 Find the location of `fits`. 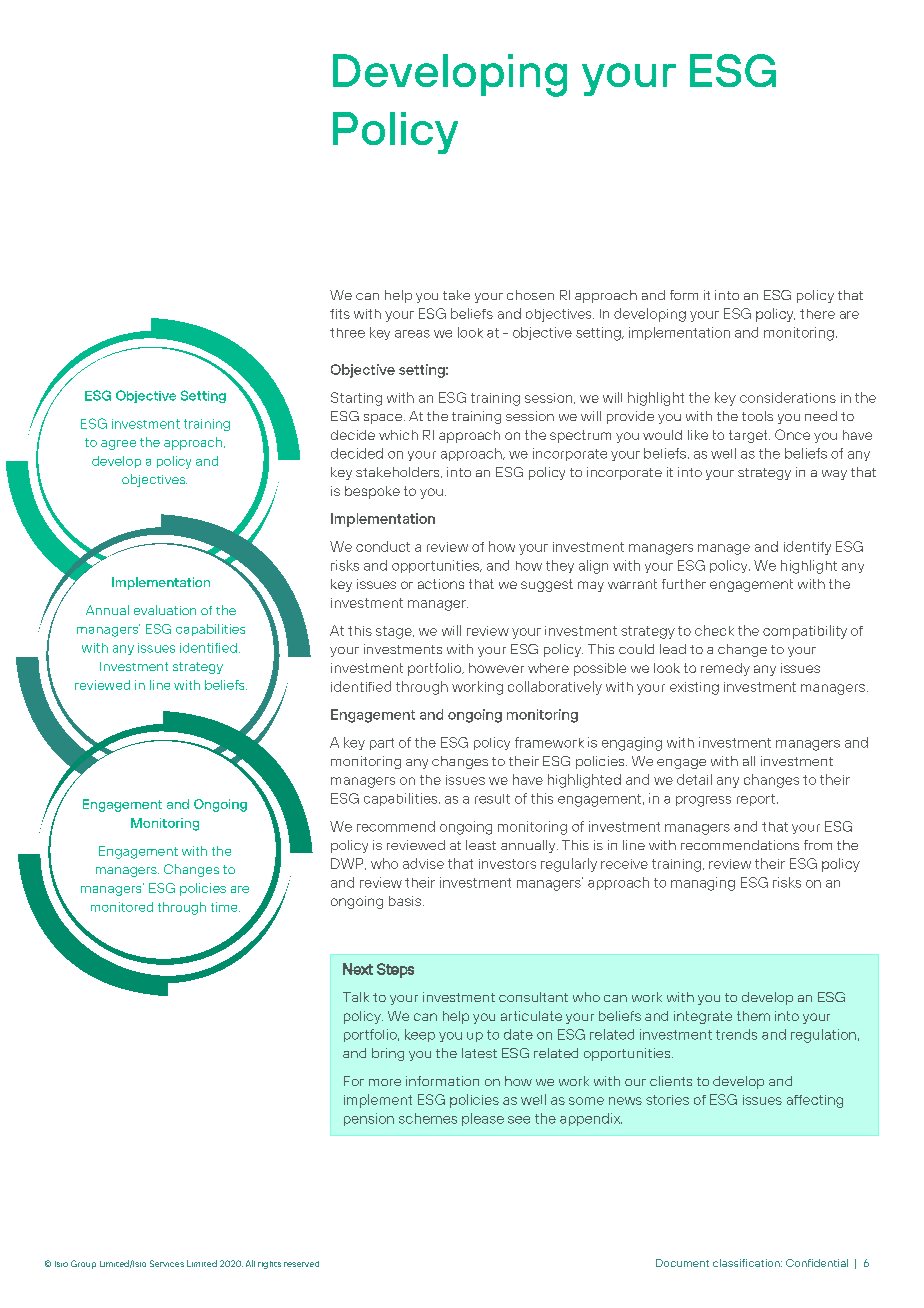

fits is located at coordinates (340, 314).
